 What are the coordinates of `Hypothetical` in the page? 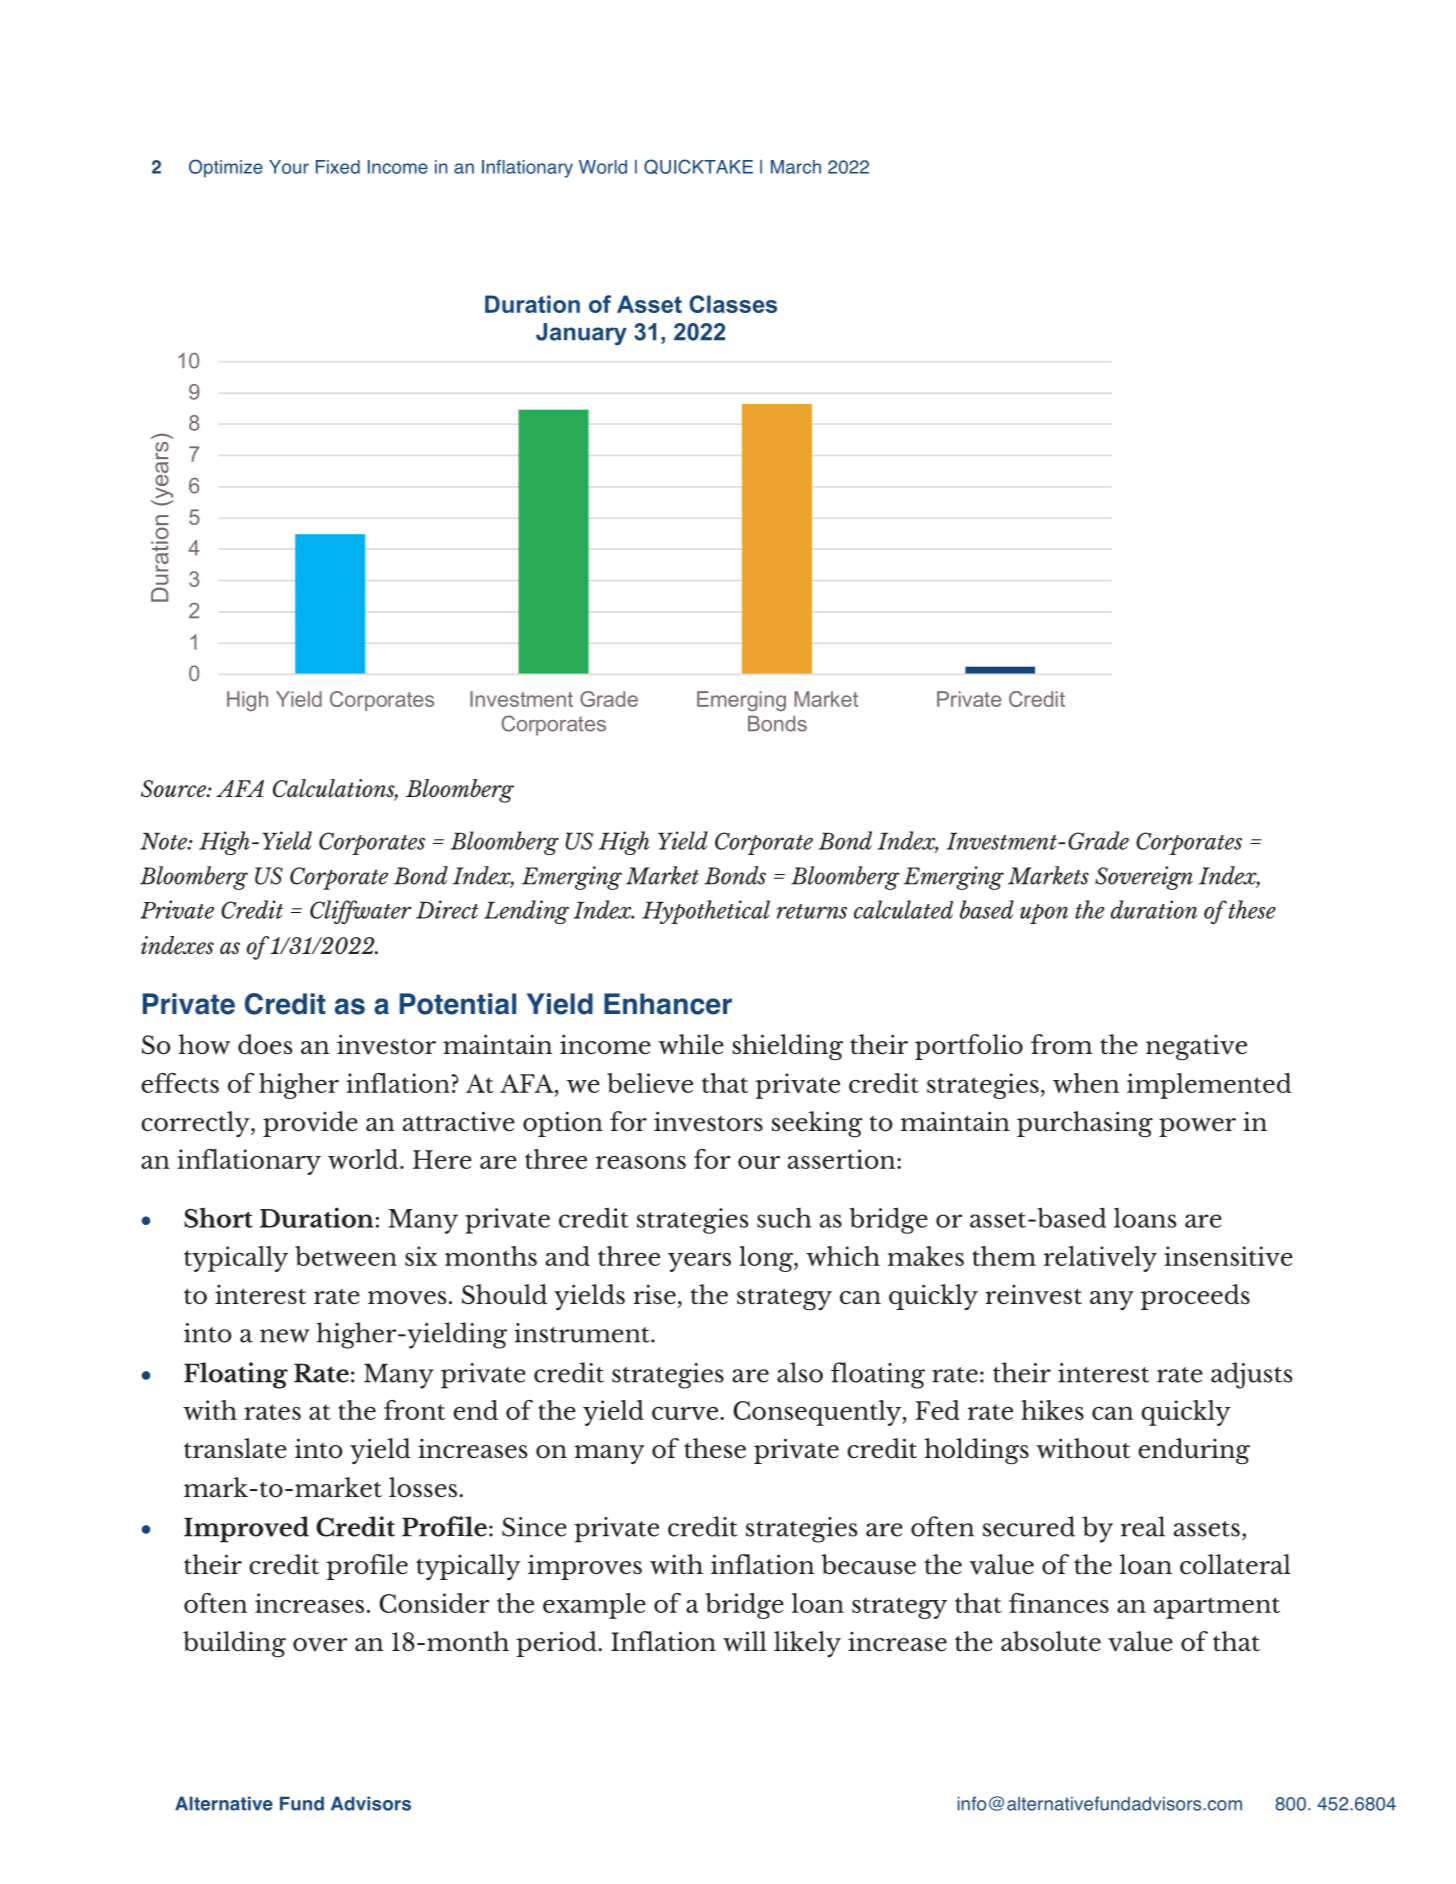 It's located at (706, 912).
